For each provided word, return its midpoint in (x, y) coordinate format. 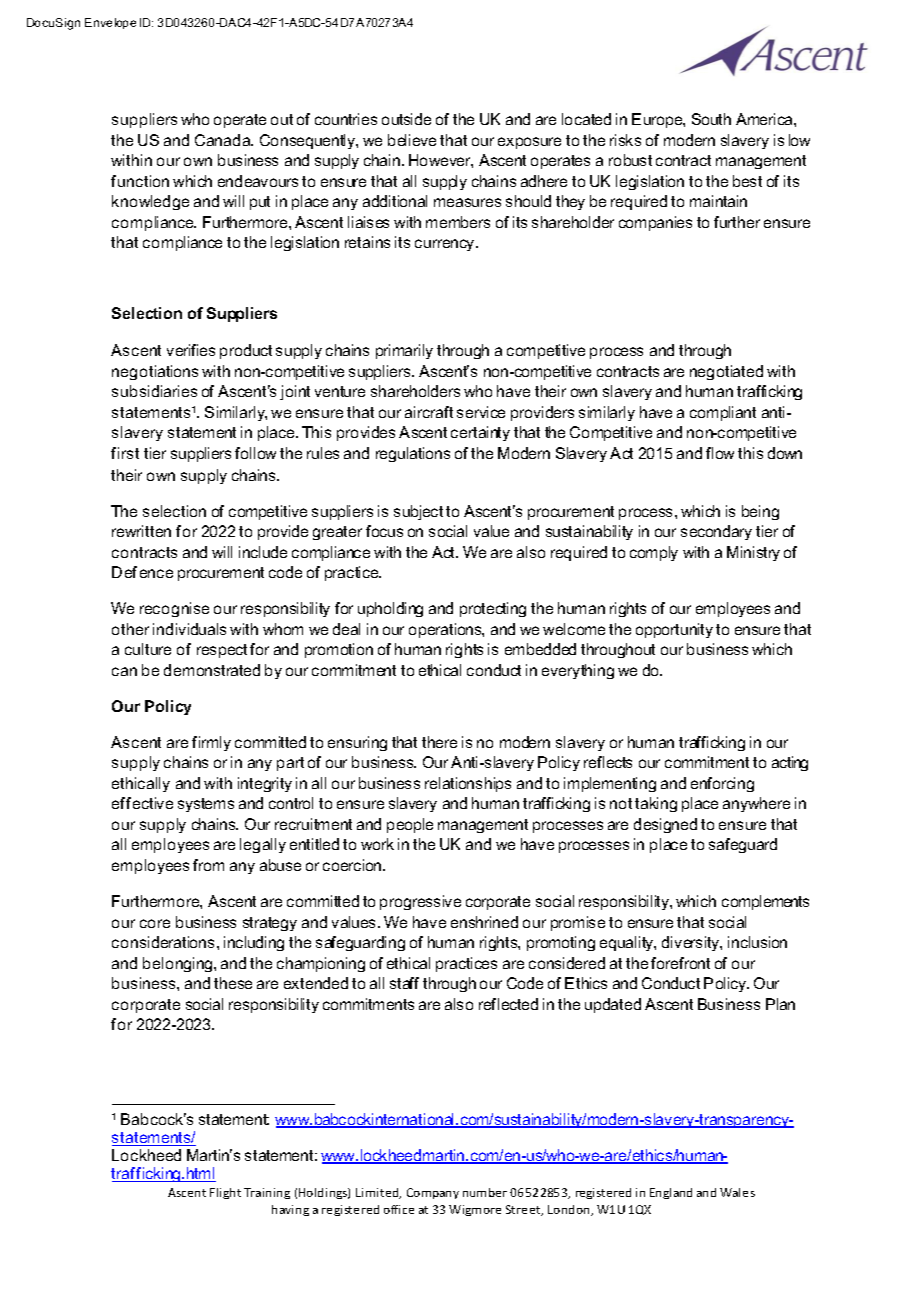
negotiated (726, 372)
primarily (404, 351)
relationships (468, 784)
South (711, 119)
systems (206, 805)
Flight (225, 1193)
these (233, 983)
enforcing (722, 784)
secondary (716, 532)
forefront (680, 963)
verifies (191, 350)
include (263, 552)
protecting (493, 609)
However (441, 161)
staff (404, 983)
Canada (224, 140)
